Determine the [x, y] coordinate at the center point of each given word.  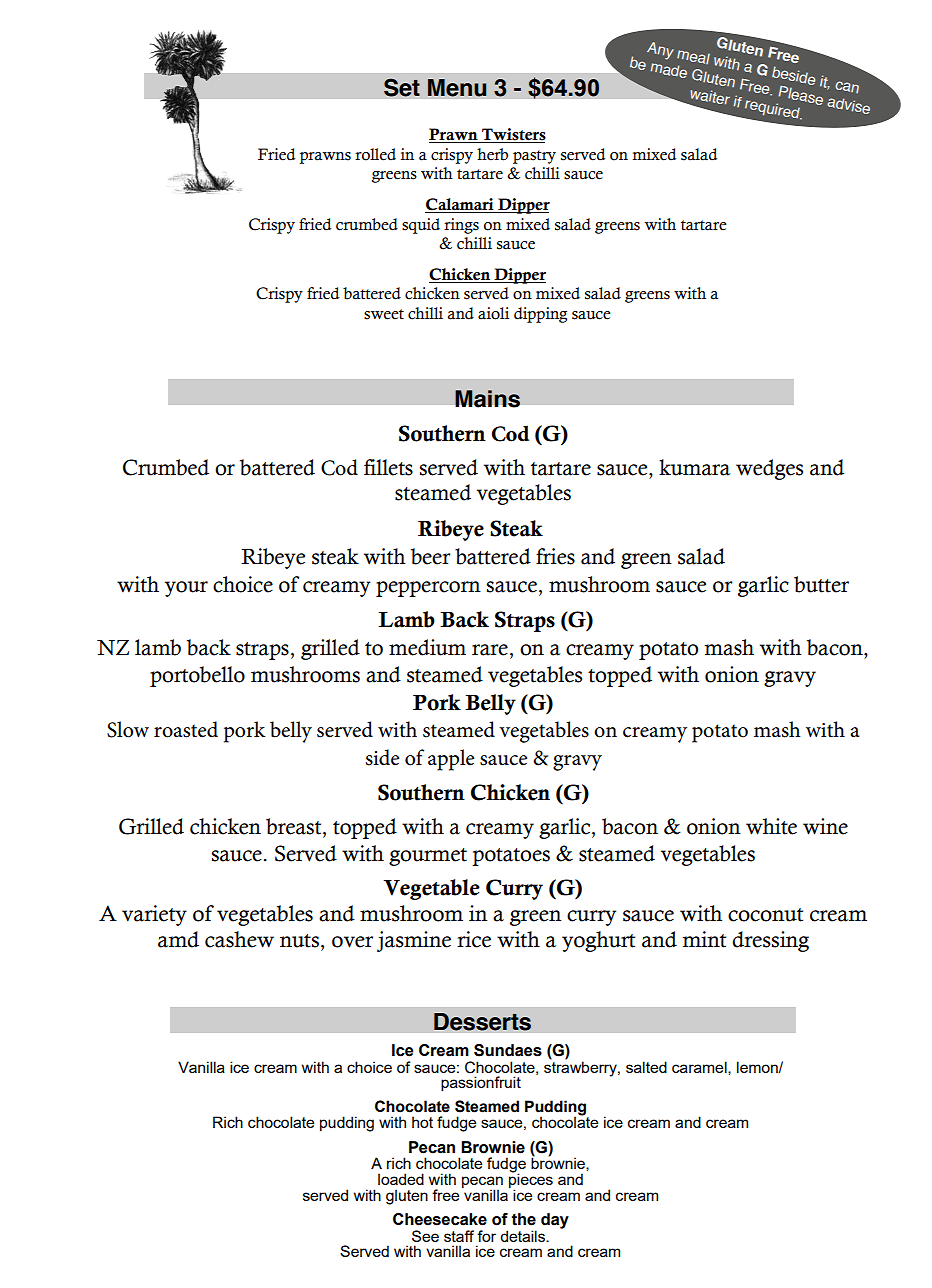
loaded [401, 1179]
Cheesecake [440, 1219]
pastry [534, 157]
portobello [197, 676]
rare [490, 650]
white [771, 826]
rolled [375, 154]
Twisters [513, 135]
